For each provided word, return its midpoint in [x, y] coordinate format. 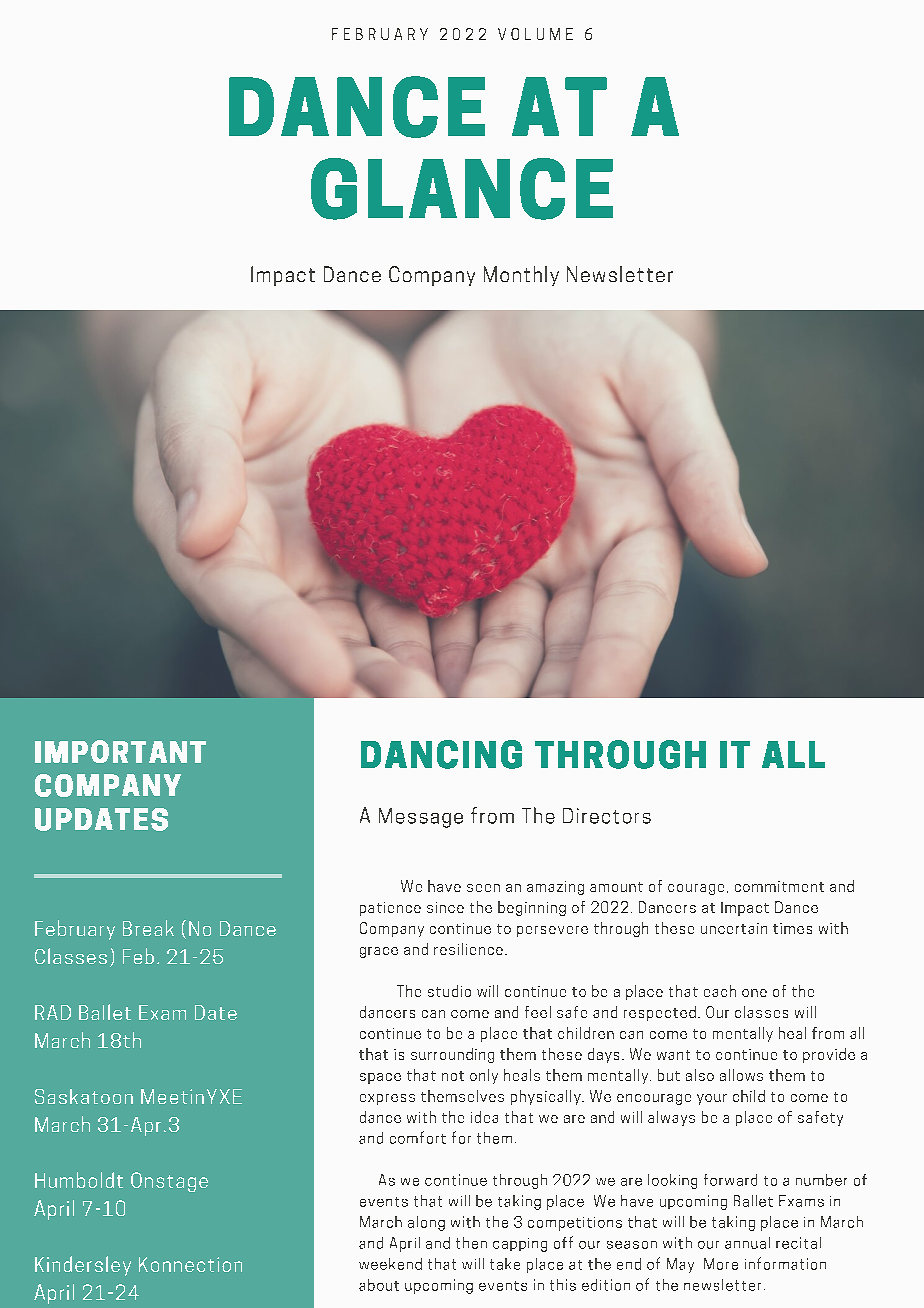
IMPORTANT [120, 751]
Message [421, 818]
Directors [607, 816]
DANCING [441, 754]
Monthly [521, 276]
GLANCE [462, 189]
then [471, 1243]
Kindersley [83, 1266]
